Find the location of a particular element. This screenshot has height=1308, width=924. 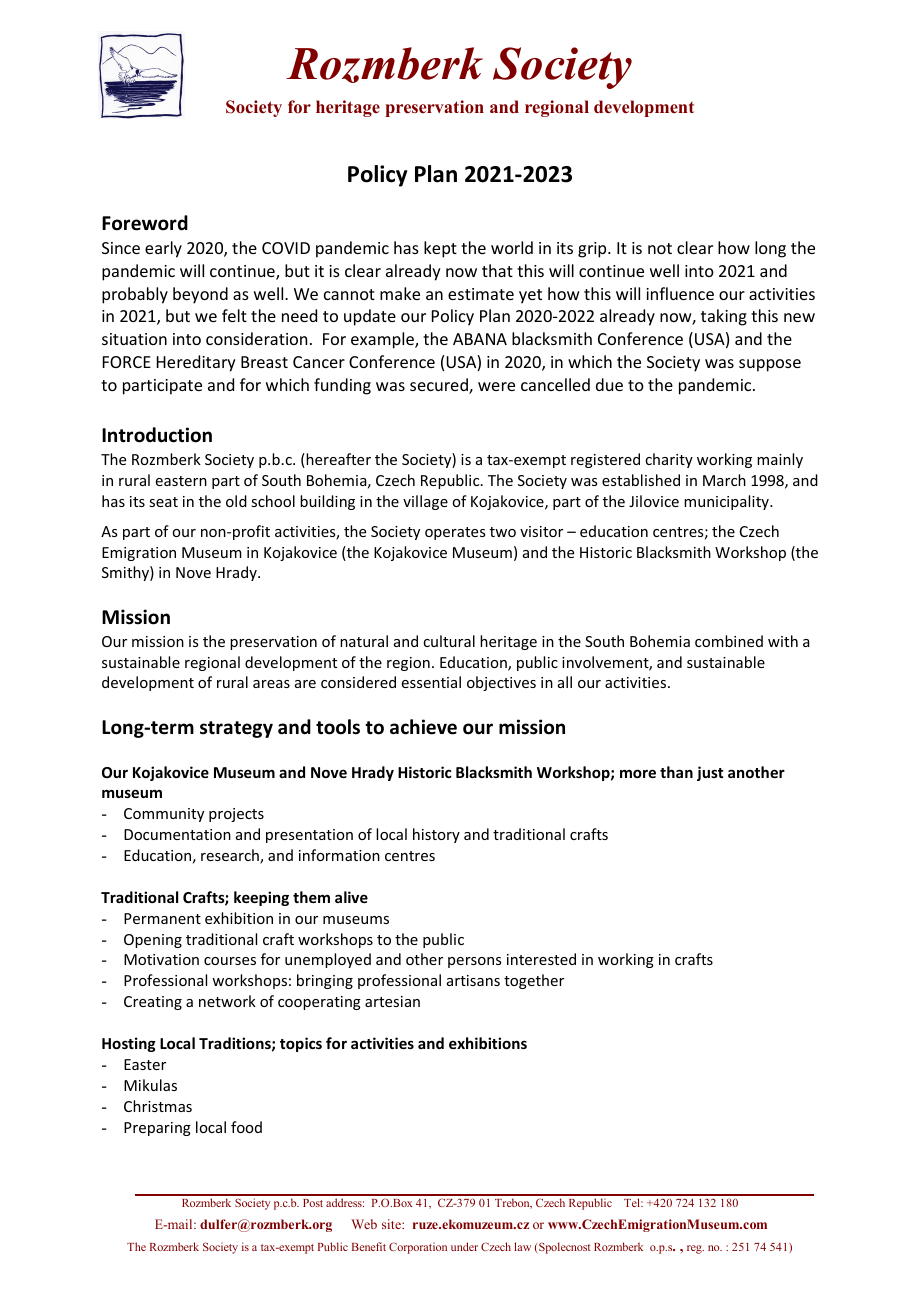

kept is located at coordinates (440, 249).
